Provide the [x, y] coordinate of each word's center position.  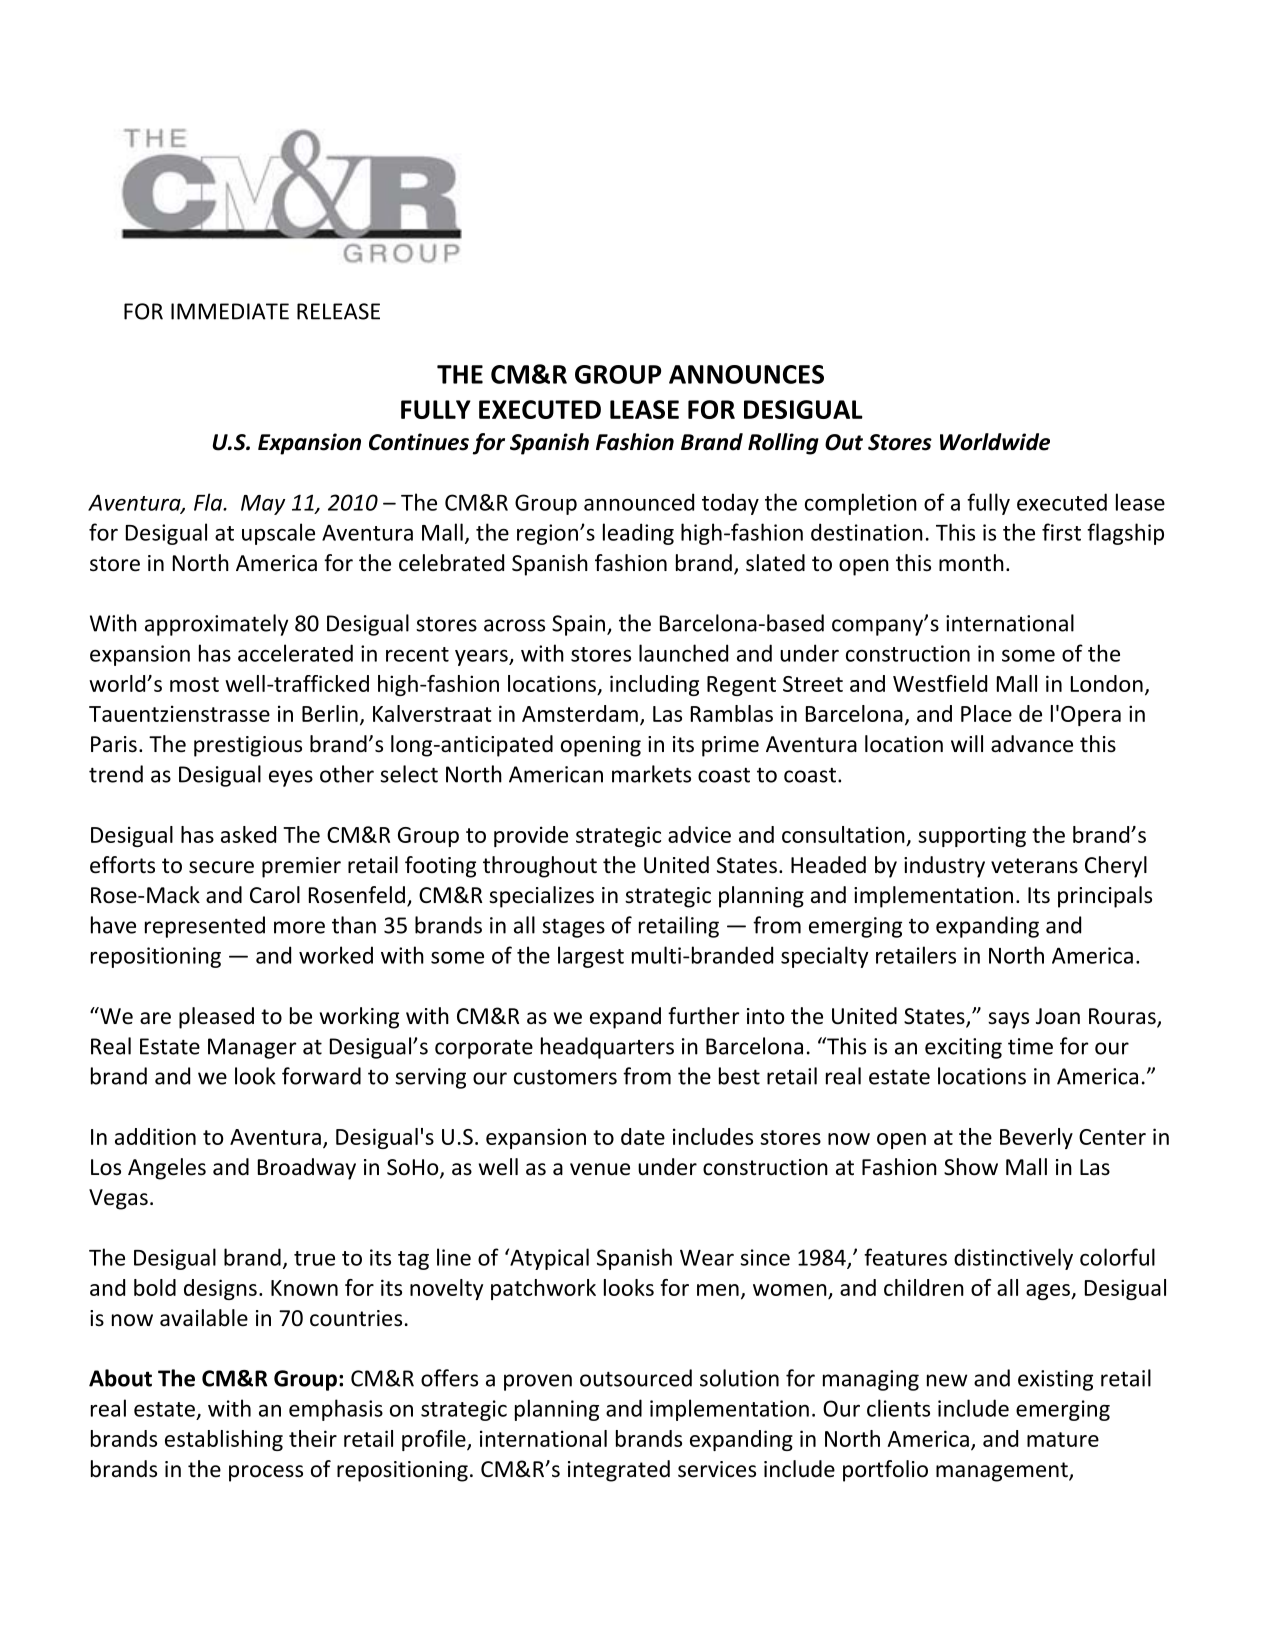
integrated [619, 1471]
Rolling [783, 444]
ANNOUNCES [746, 374]
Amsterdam [580, 713]
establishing [224, 1440]
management [1003, 1472]
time [1030, 1046]
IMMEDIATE [230, 311]
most [194, 684]
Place [986, 713]
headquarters [607, 1048]
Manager [252, 1048]
